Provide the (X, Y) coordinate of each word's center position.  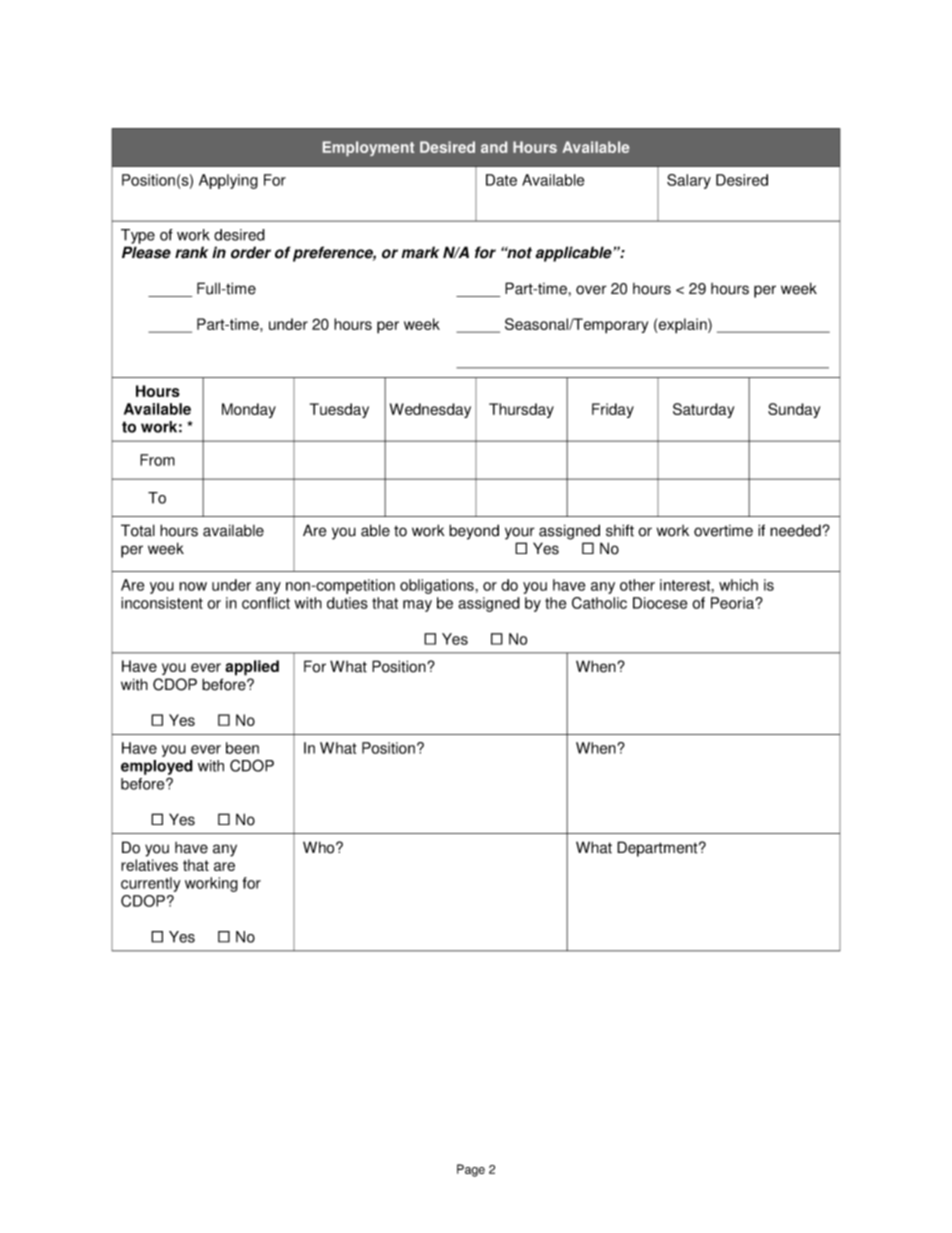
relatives (149, 865)
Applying (228, 181)
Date (501, 180)
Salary (689, 181)
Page (471, 1170)
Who (320, 847)
